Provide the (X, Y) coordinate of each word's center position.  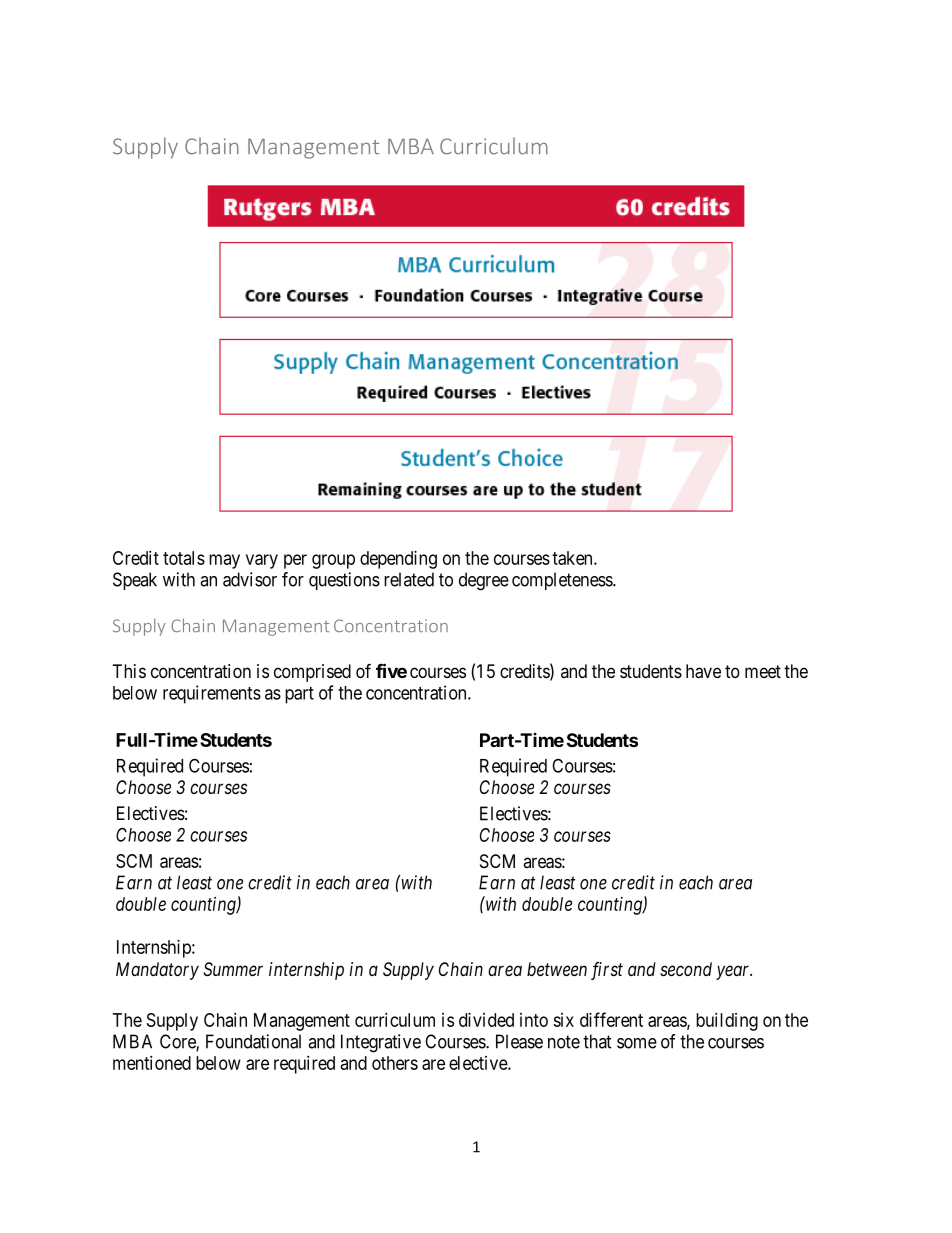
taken (573, 558)
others (395, 1063)
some (637, 1043)
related (409, 579)
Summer (233, 969)
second (686, 969)
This (129, 671)
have (703, 671)
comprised (312, 673)
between (557, 969)
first (607, 971)
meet (763, 671)
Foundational (253, 1041)
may (224, 561)
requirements (212, 694)
